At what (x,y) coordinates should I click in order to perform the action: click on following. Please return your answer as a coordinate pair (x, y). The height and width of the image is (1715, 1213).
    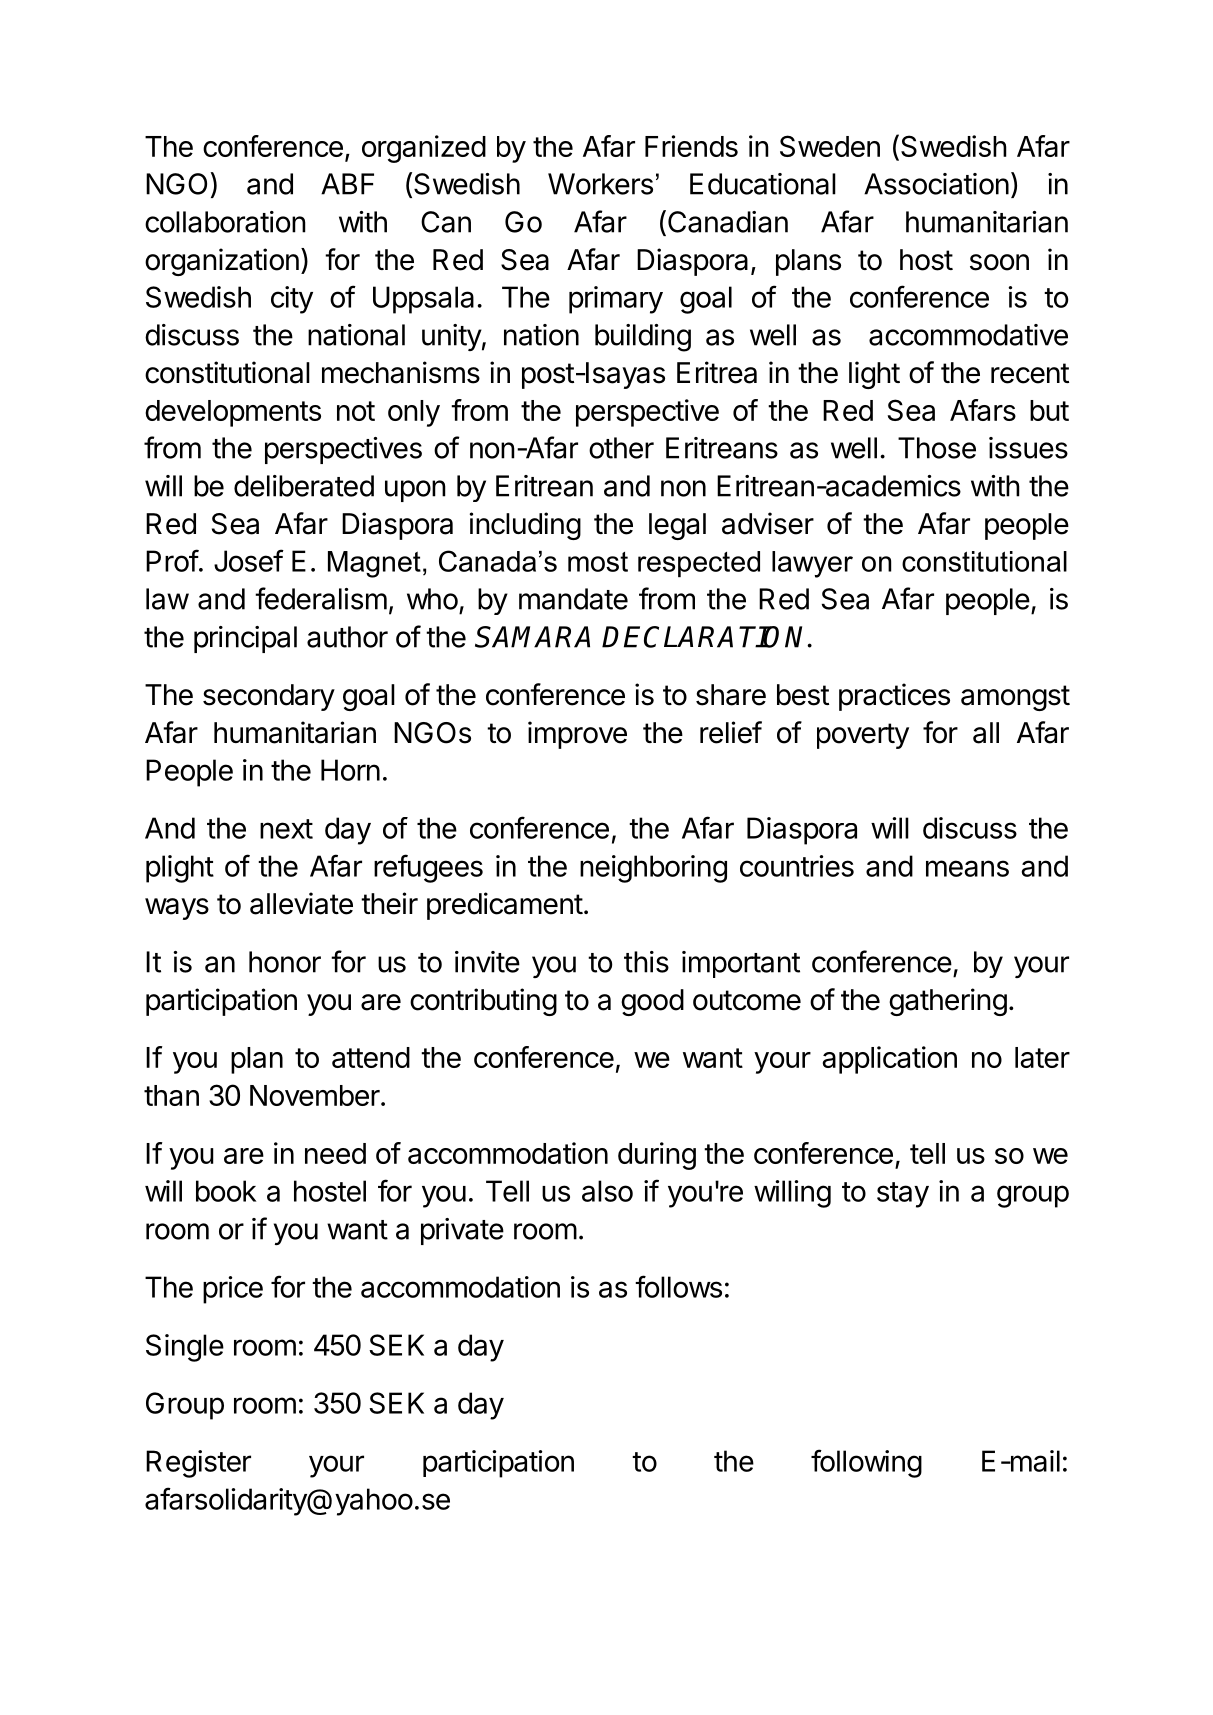
    Looking at the image, I should click on (866, 1463).
